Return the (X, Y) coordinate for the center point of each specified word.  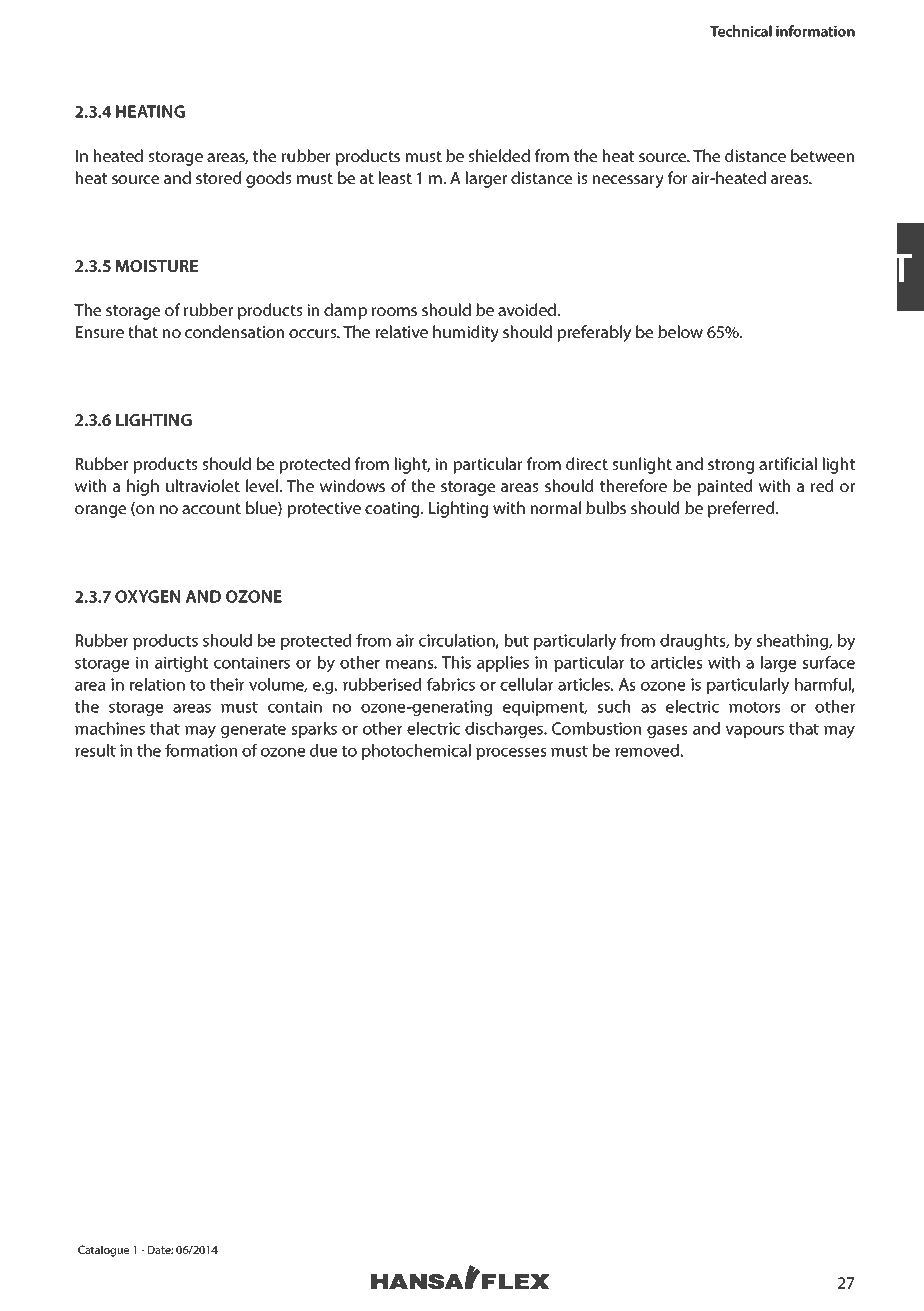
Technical (741, 31)
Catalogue (103, 1251)
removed (647, 750)
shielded (499, 155)
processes (511, 754)
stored (218, 177)
